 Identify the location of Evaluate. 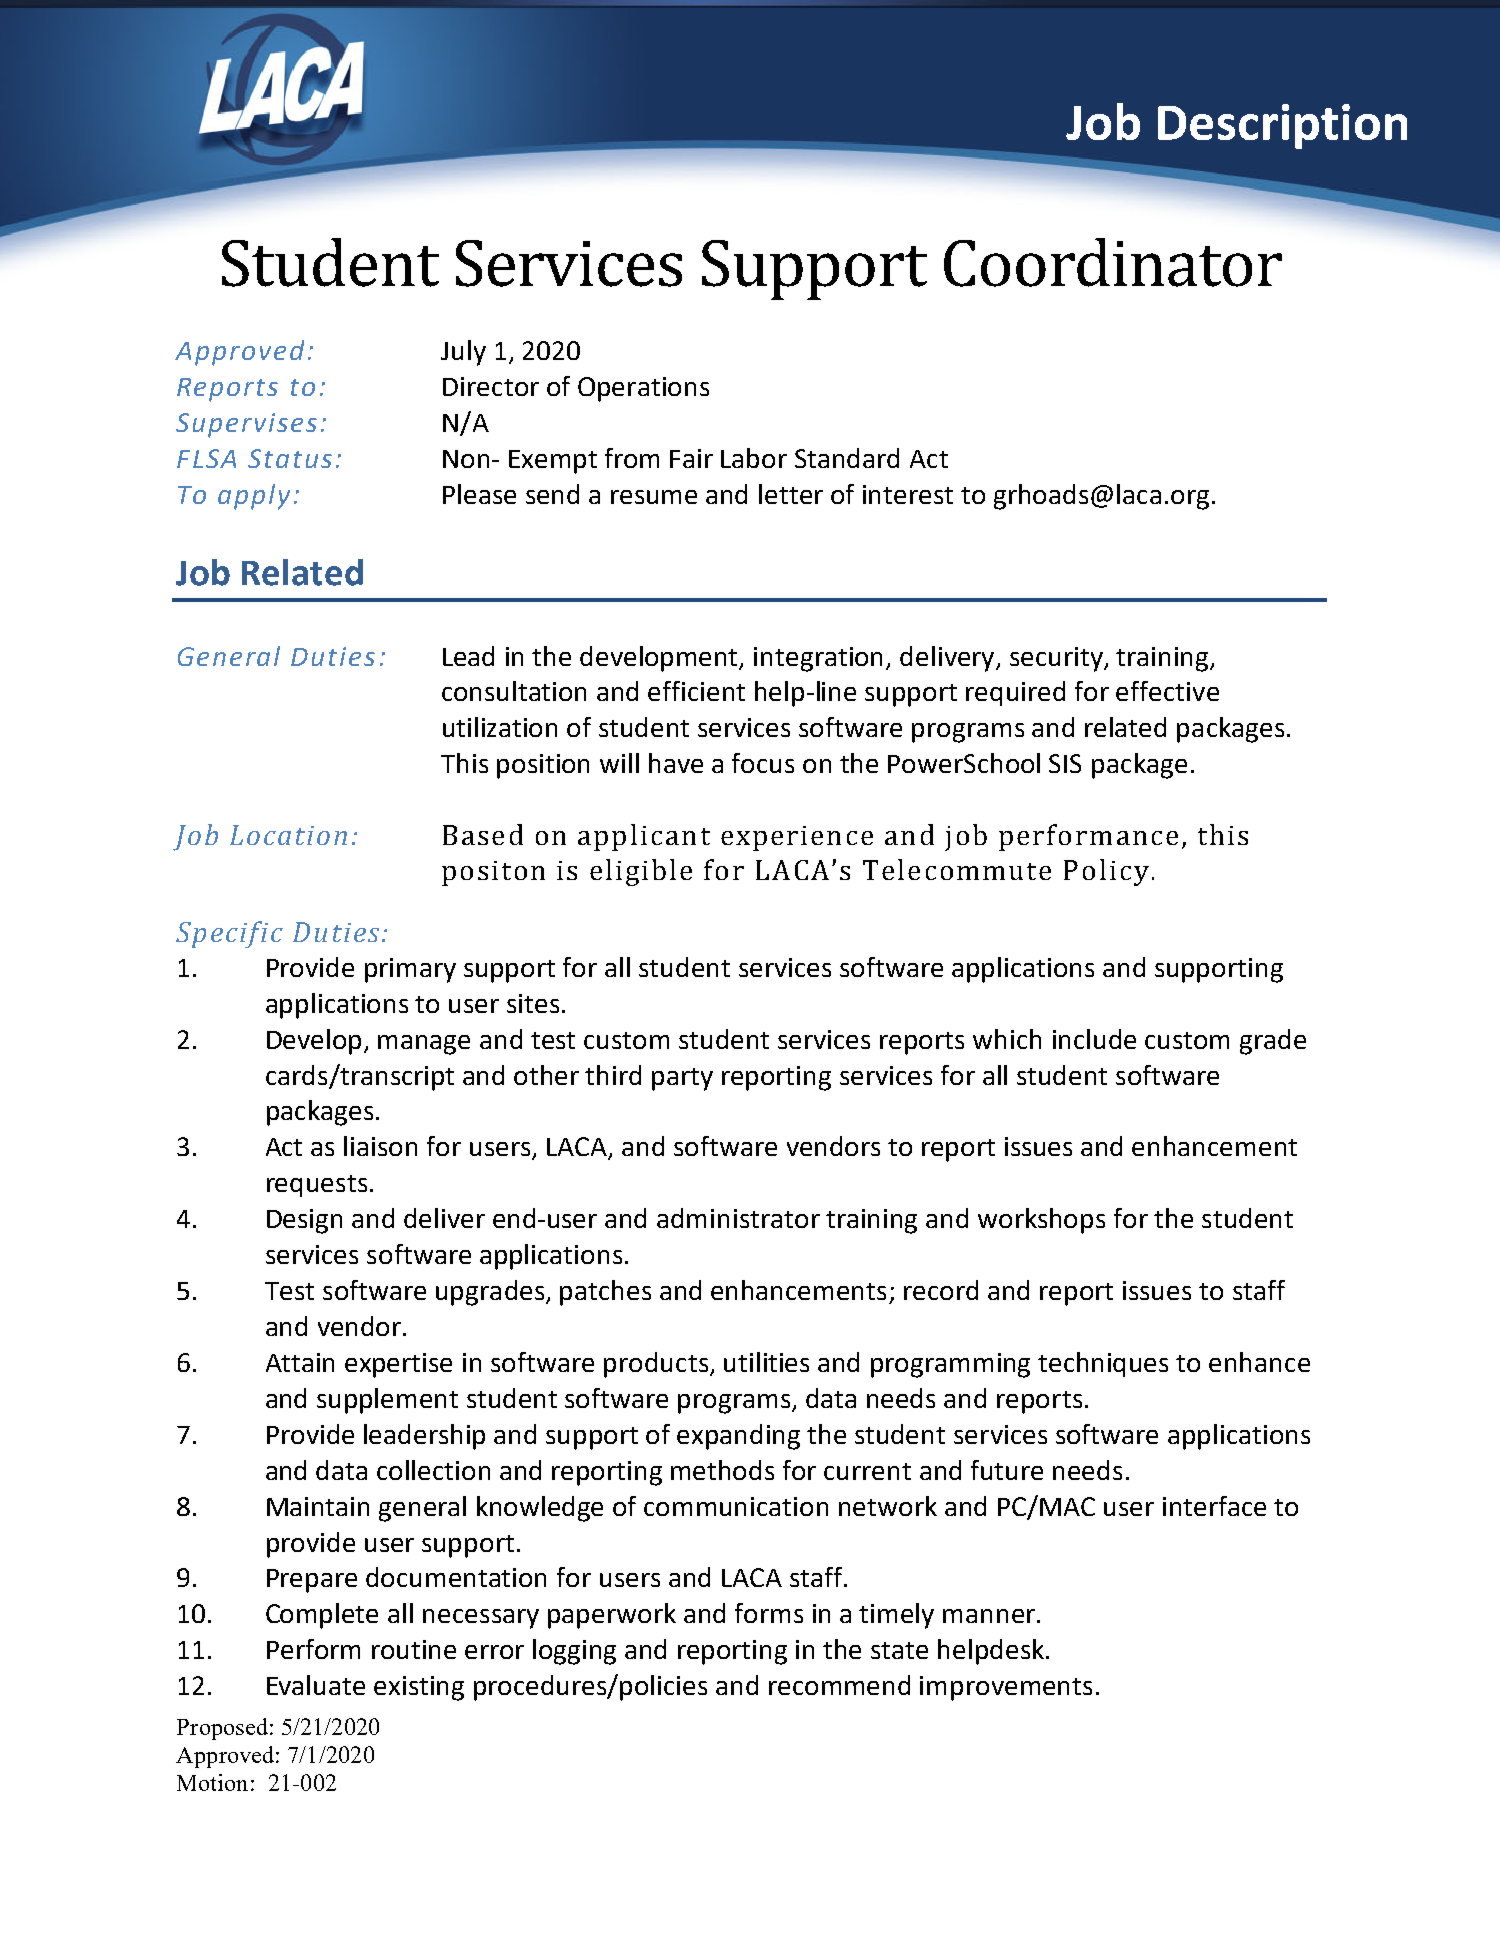
(316, 1685).
